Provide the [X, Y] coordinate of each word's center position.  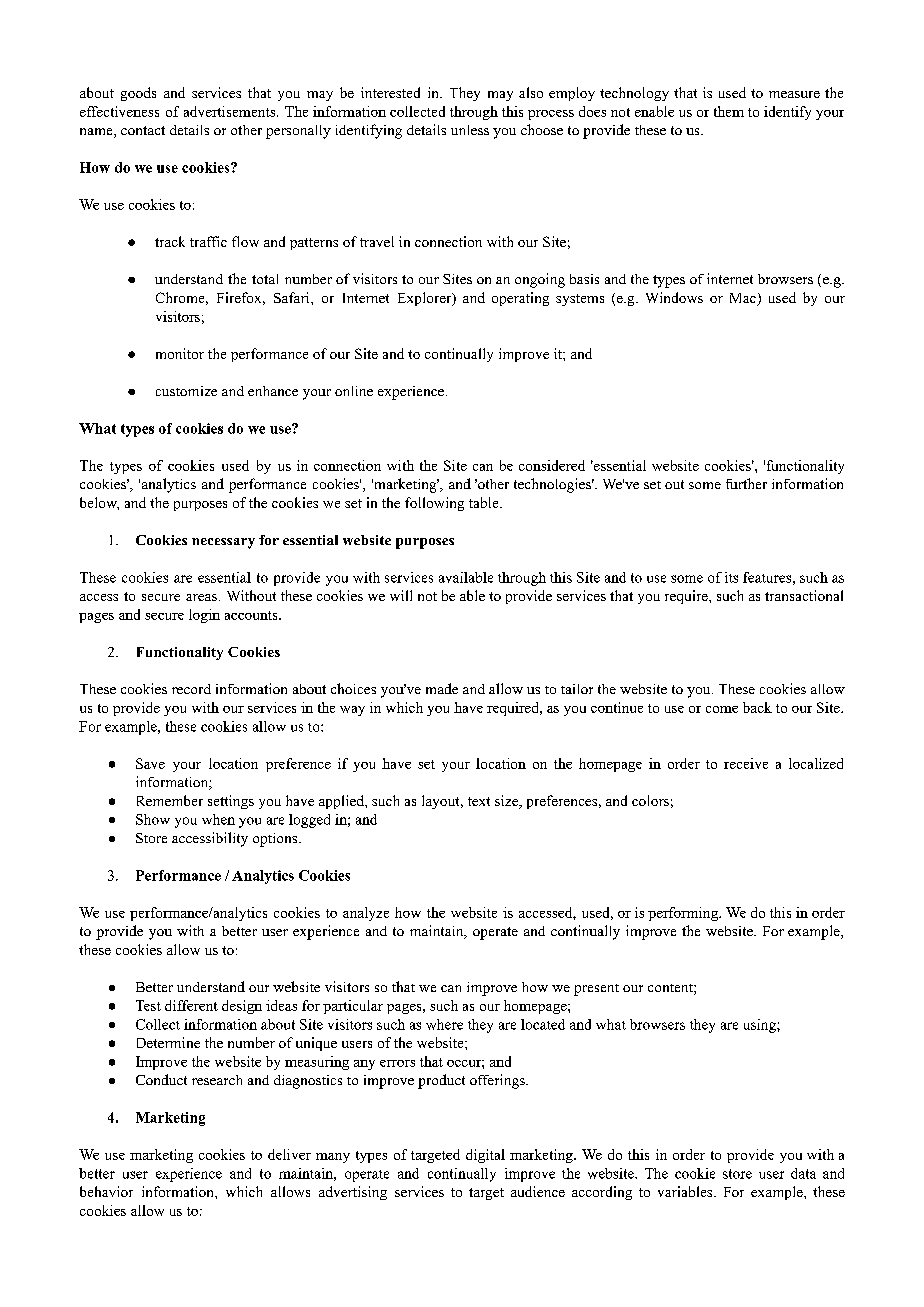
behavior [106, 1191]
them [729, 111]
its [731, 577]
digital [485, 1156]
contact [143, 130]
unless [470, 130]
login [204, 616]
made [442, 688]
